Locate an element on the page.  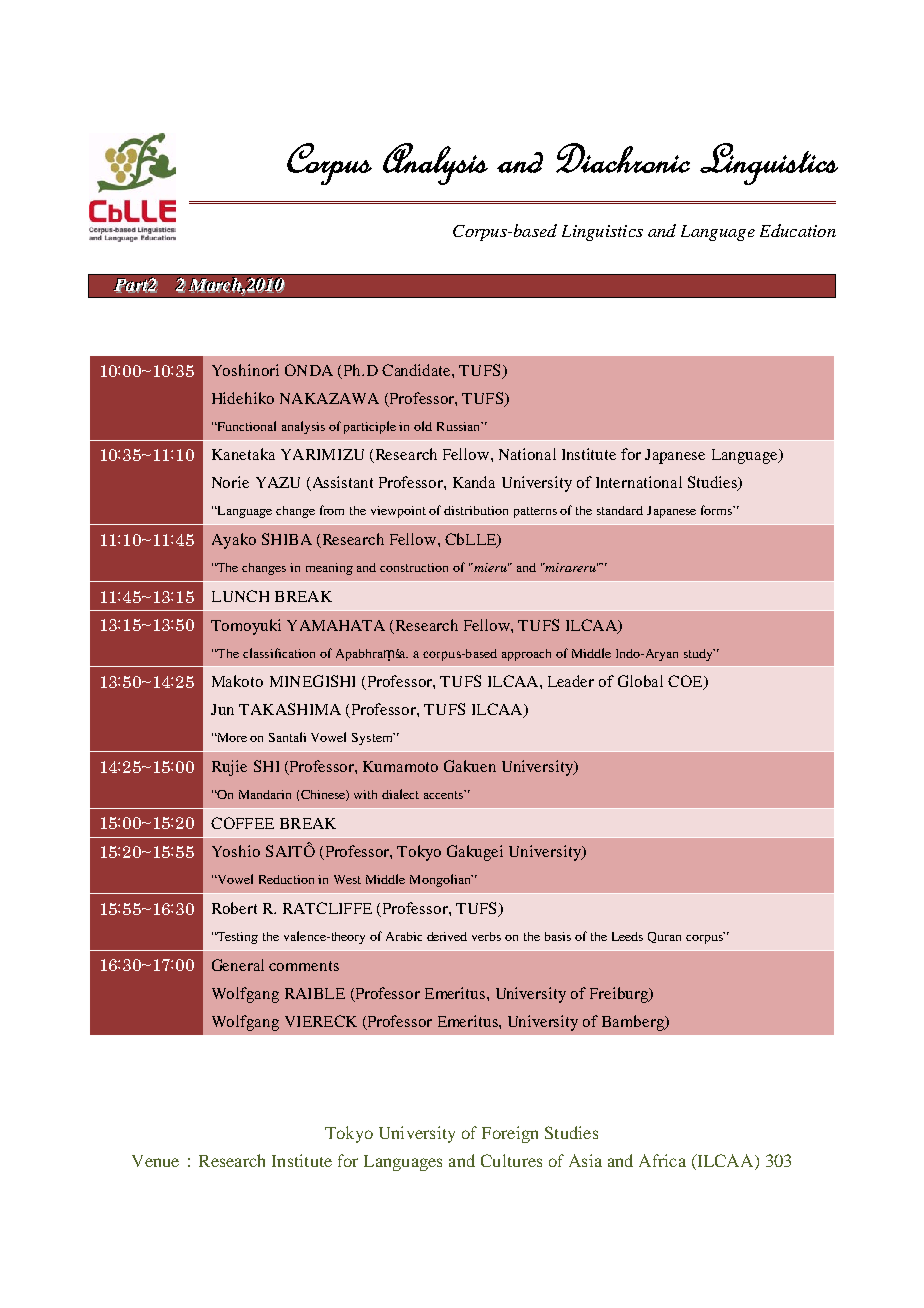
Gakuen is located at coordinates (470, 766).
